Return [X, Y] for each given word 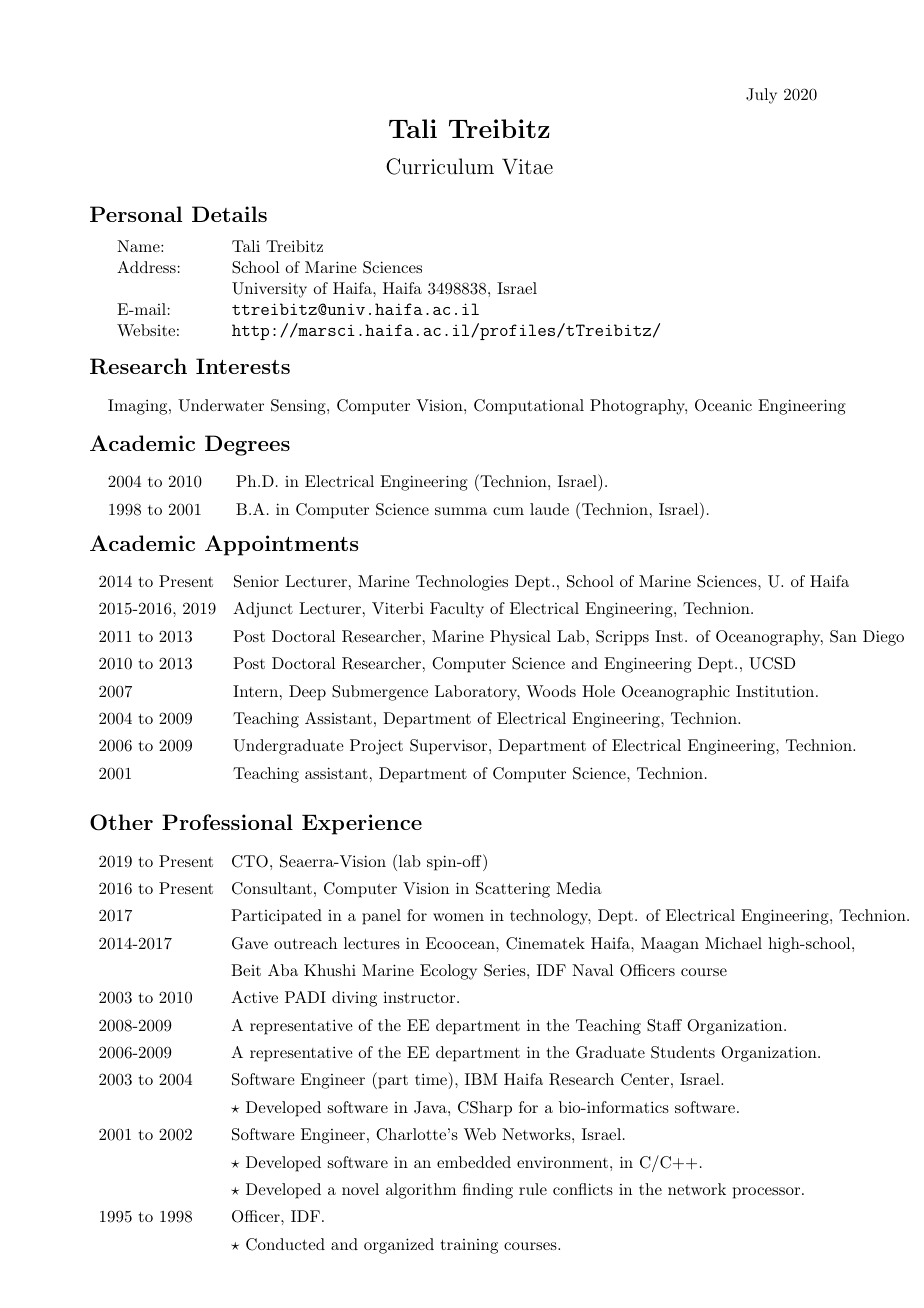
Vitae [527, 166]
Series [506, 970]
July [761, 96]
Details [229, 214]
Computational [529, 407]
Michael [733, 943]
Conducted [285, 1244]
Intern [255, 691]
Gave [250, 943]
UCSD [772, 663]
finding [488, 1191]
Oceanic [723, 405]
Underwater [221, 405]
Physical [520, 638]
